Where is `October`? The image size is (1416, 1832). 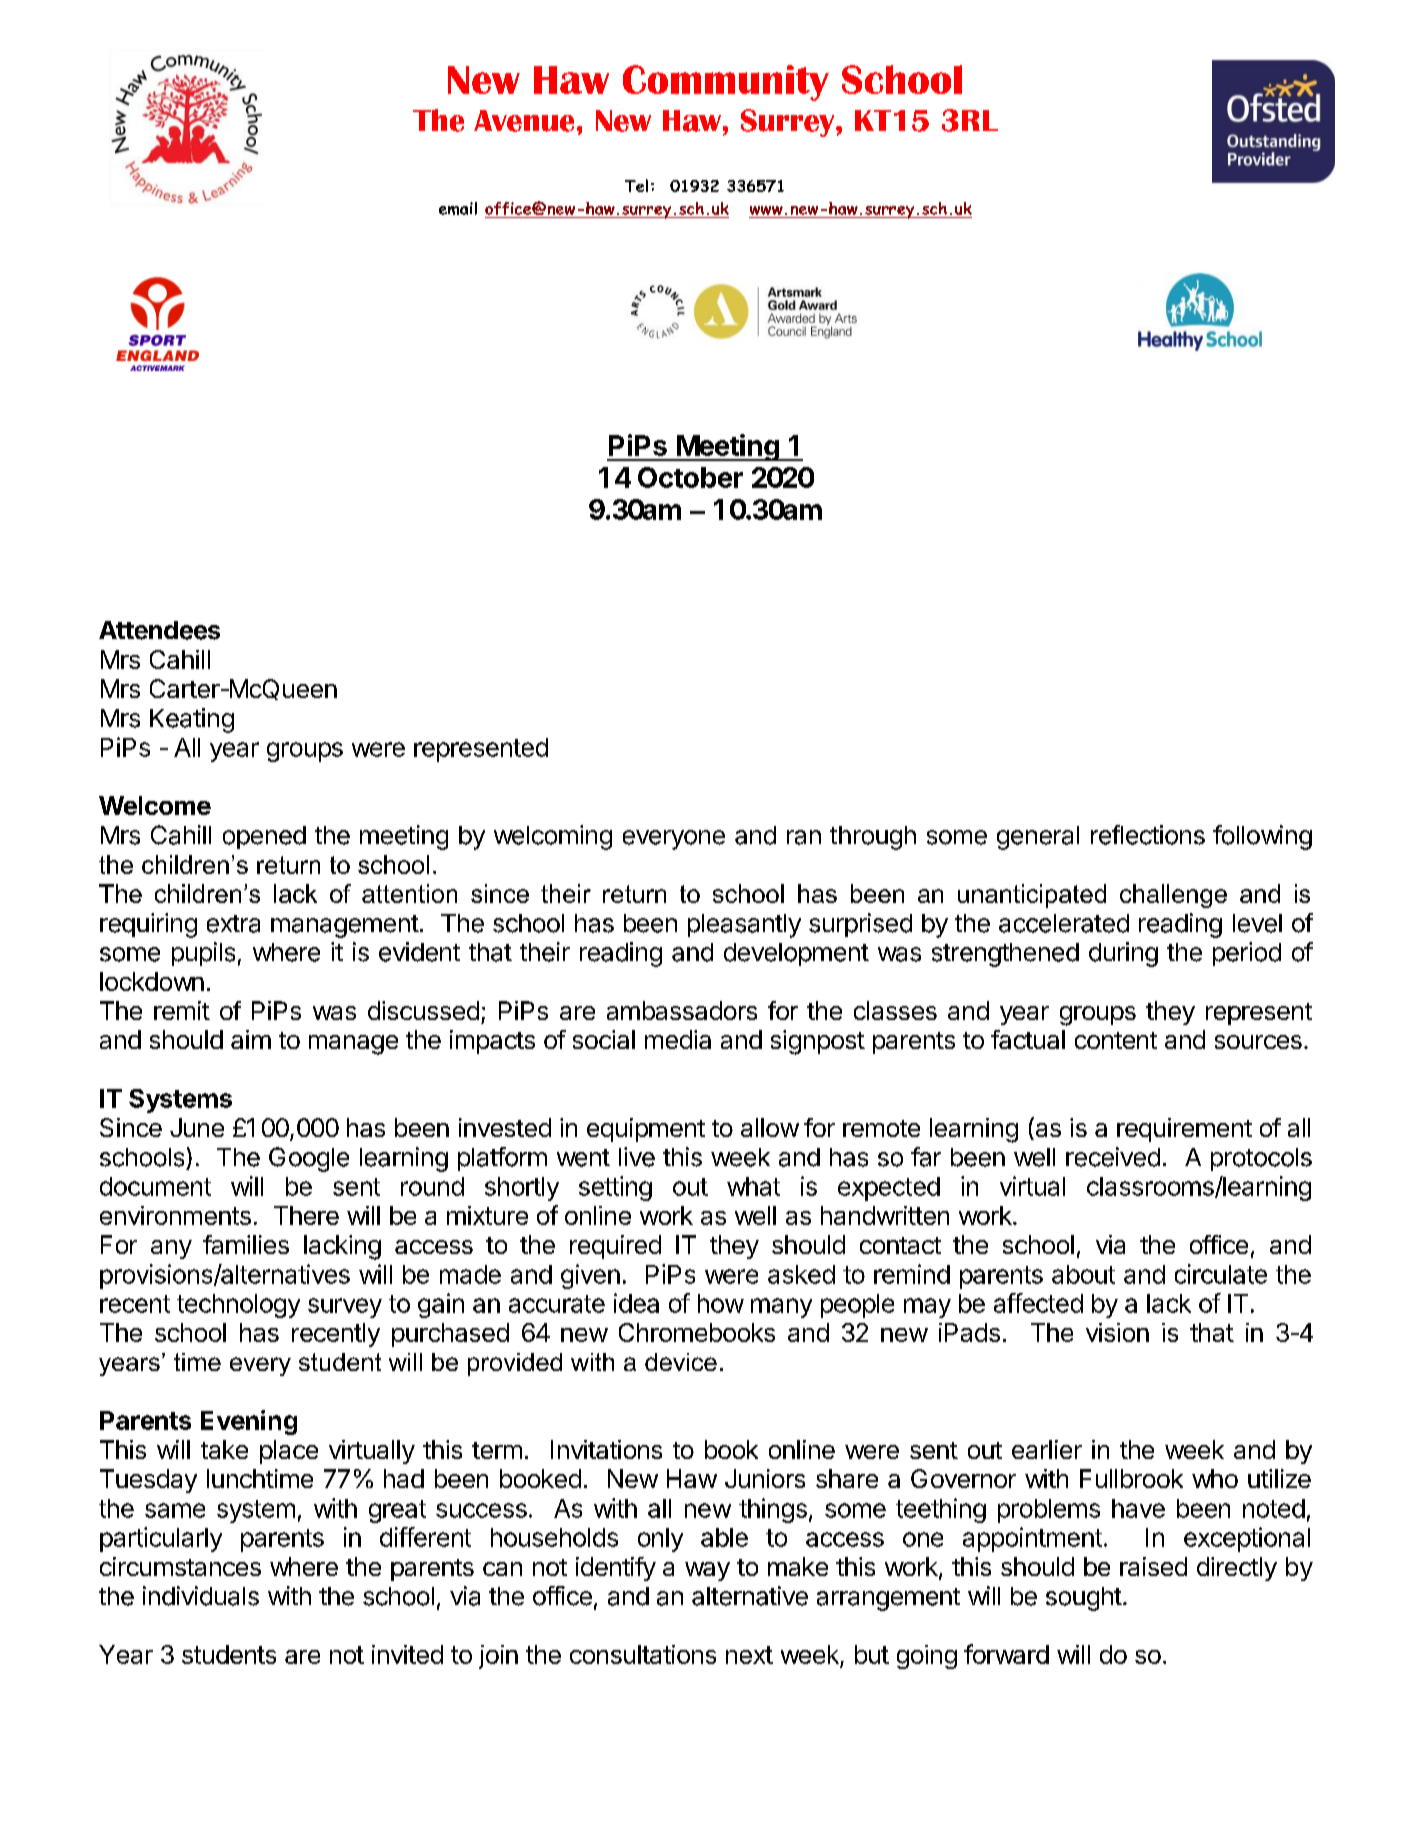 October is located at coordinates (690, 477).
